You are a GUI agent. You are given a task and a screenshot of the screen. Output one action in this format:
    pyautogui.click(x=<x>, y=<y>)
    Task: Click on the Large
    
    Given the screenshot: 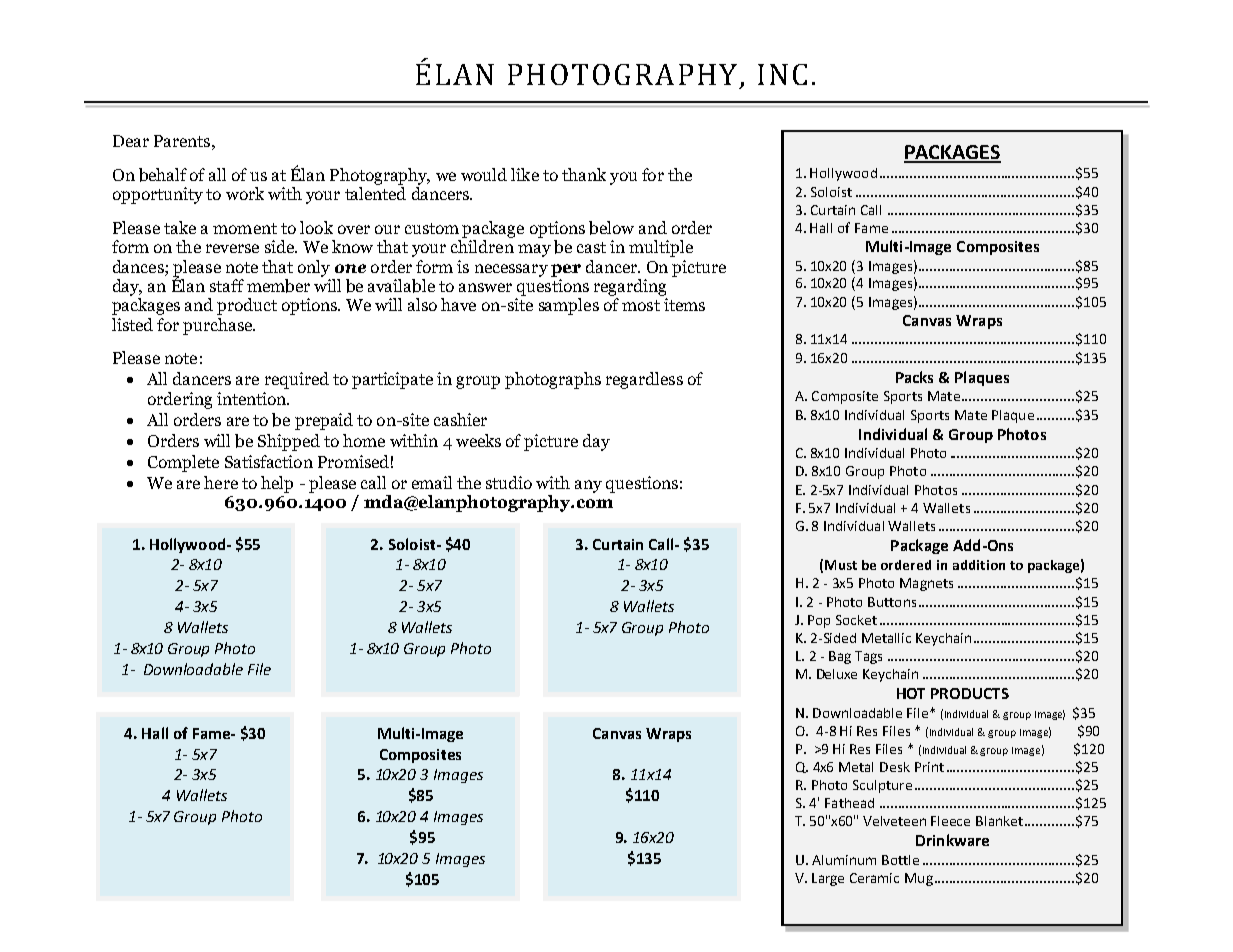 What is the action you would take?
    pyautogui.click(x=828, y=879)
